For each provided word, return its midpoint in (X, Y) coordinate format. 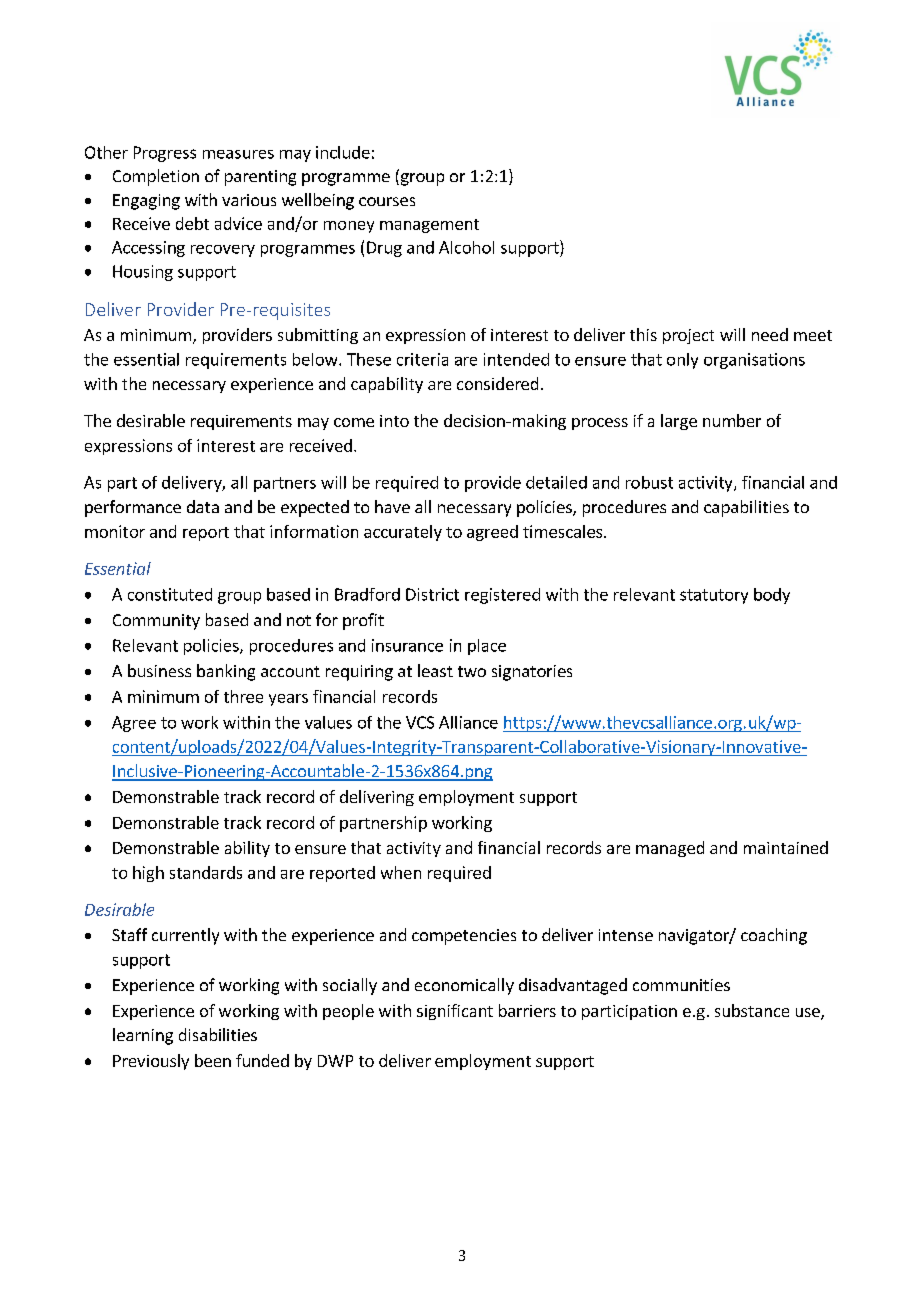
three (243, 696)
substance (752, 1010)
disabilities (218, 1034)
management (429, 226)
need (770, 334)
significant (455, 1012)
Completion (156, 177)
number (732, 420)
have (392, 506)
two (472, 671)
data (203, 506)
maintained (786, 847)
